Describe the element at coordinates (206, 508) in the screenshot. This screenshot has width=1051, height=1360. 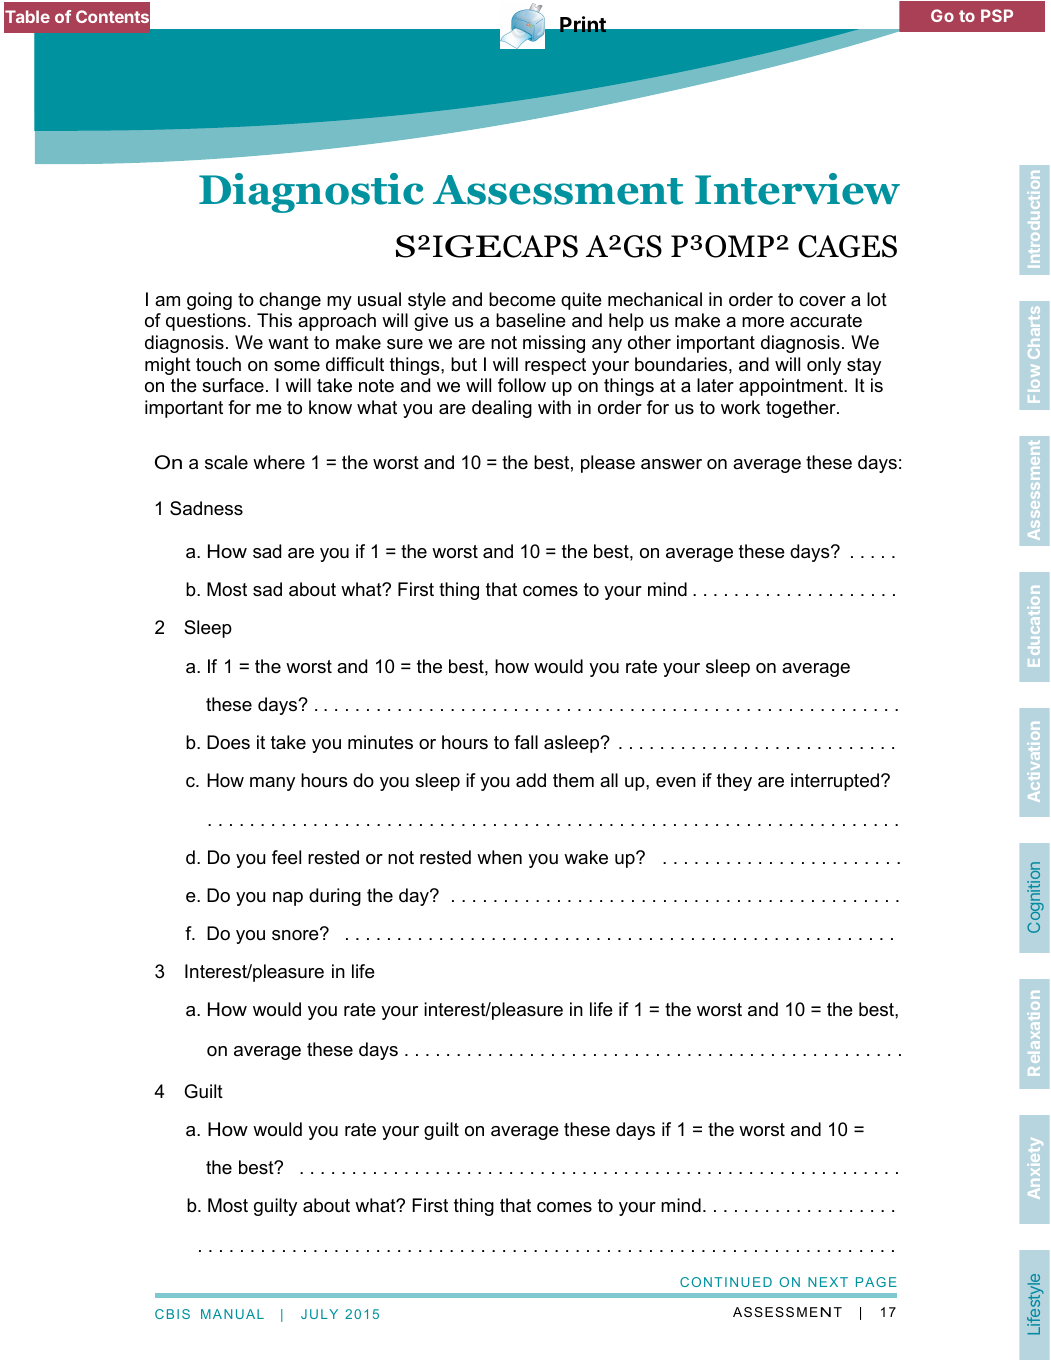
I see `Sadness` at that location.
